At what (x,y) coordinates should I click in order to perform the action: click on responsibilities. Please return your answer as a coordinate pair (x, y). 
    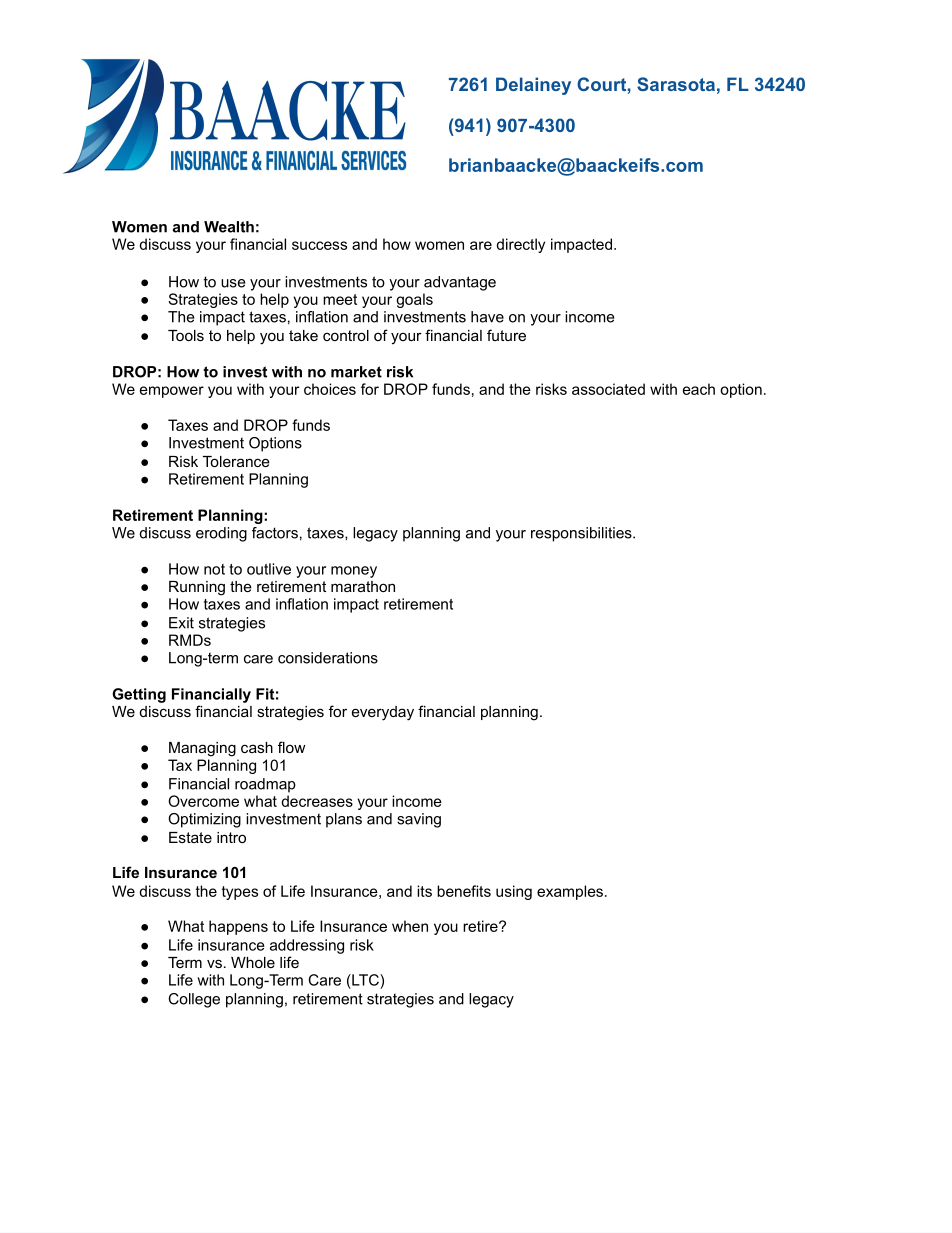
    Looking at the image, I should click on (582, 534).
